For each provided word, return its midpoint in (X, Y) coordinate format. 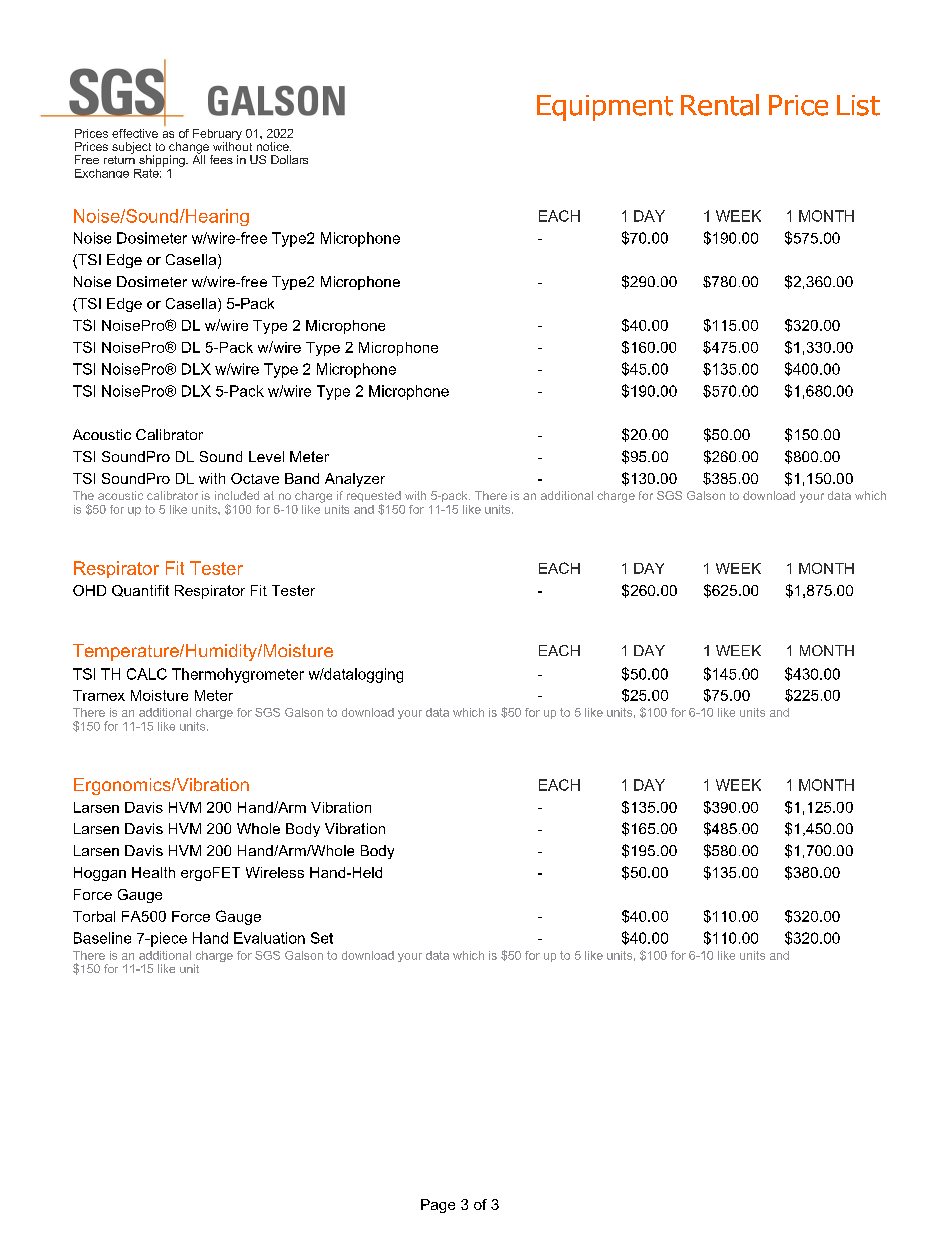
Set (322, 938)
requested (374, 498)
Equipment (605, 108)
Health (153, 872)
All (199, 158)
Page (438, 1206)
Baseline (102, 938)
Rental (720, 105)
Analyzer (355, 480)
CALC (147, 674)
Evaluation (269, 938)
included (237, 495)
